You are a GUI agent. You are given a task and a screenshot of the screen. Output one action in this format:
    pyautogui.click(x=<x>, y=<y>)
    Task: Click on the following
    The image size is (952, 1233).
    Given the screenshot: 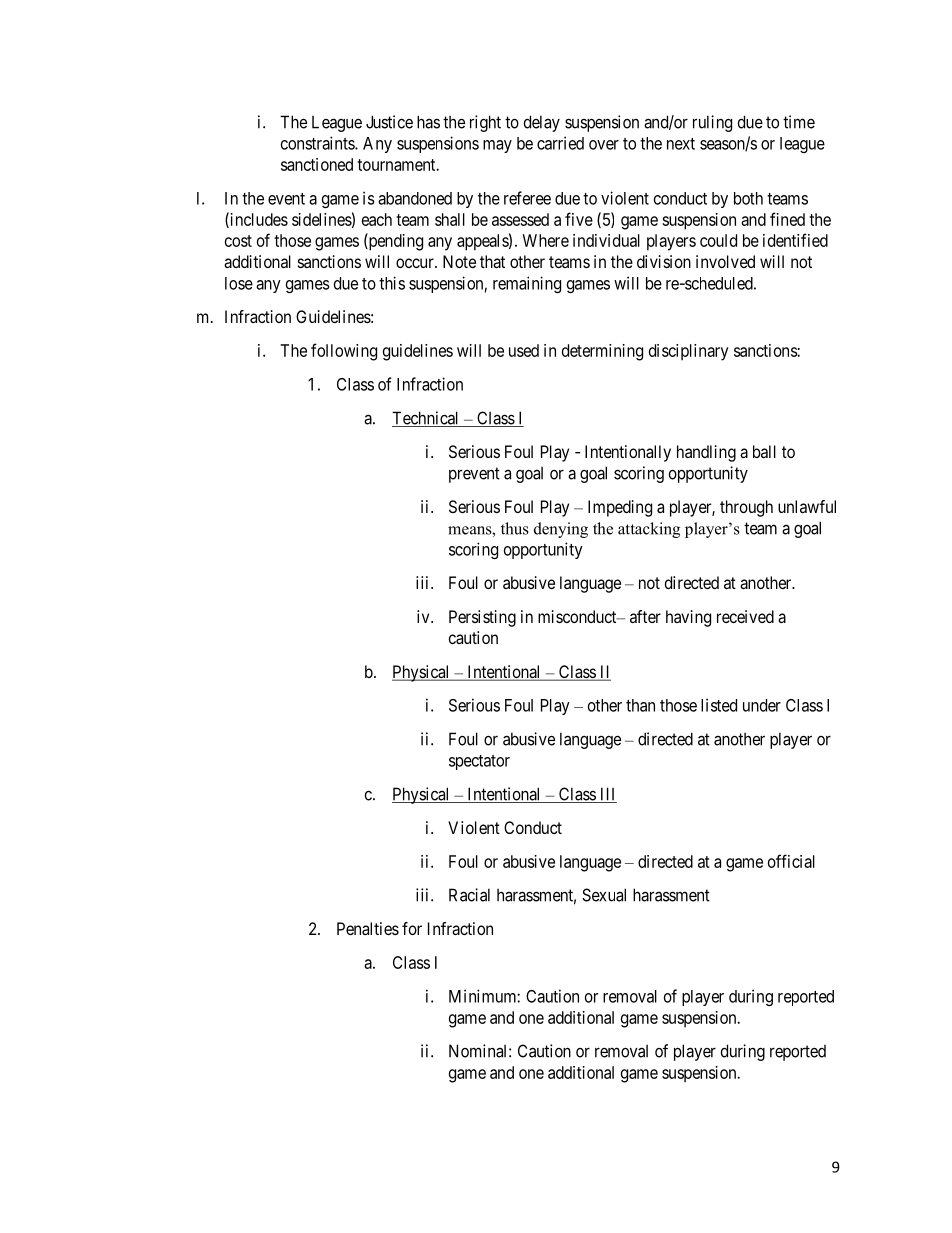 What is the action you would take?
    pyautogui.click(x=344, y=352)
